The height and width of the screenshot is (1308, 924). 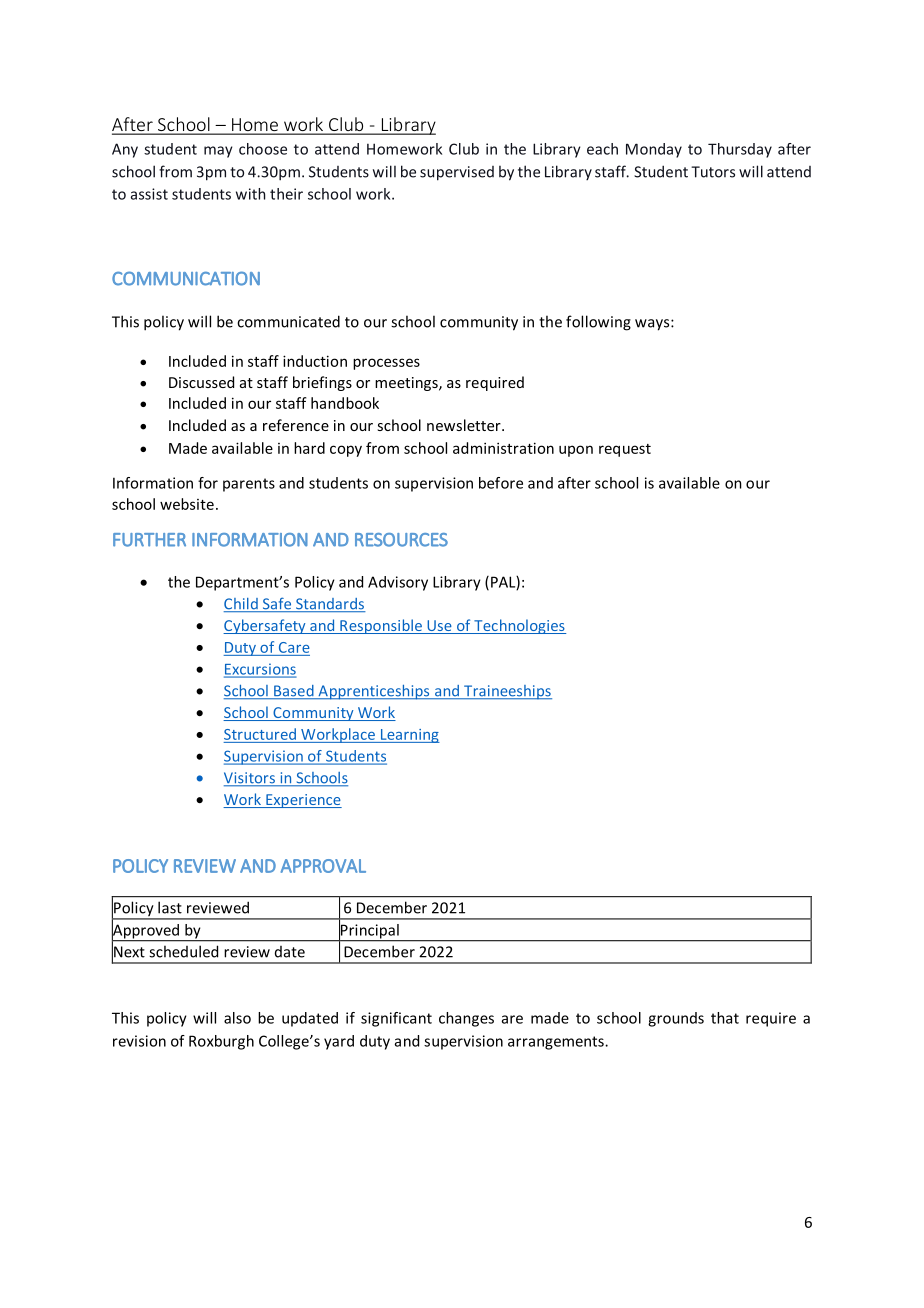 I want to click on Technologies, so click(x=519, y=626).
